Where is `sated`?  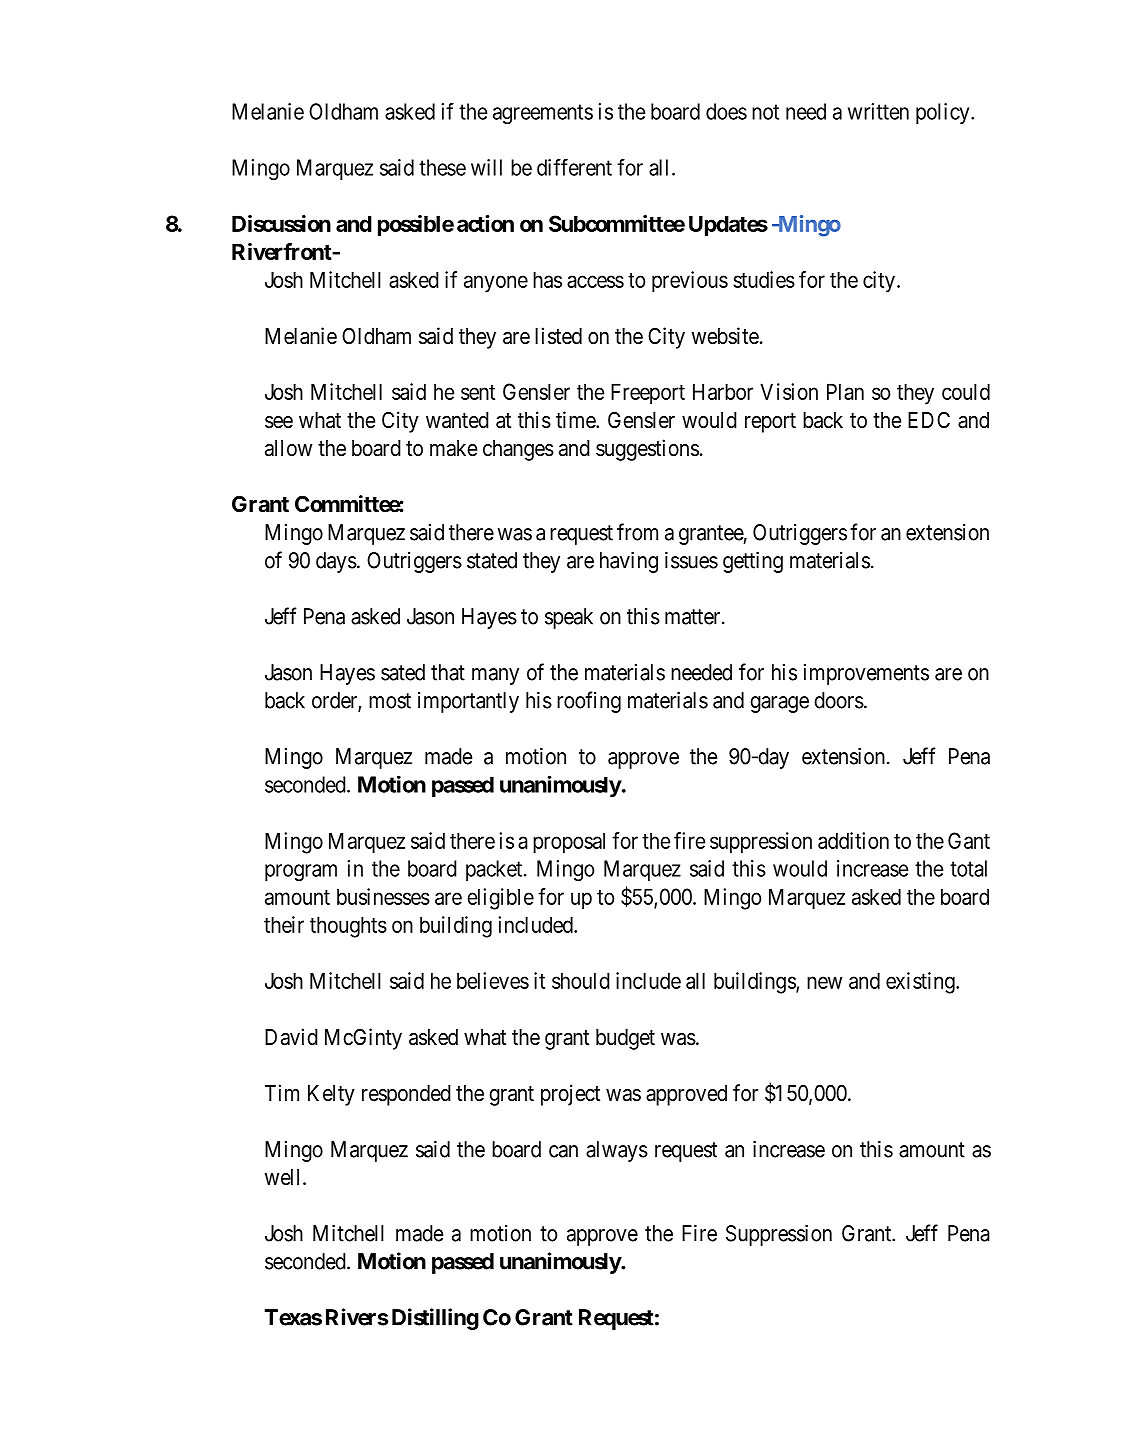
sated is located at coordinates (403, 672).
